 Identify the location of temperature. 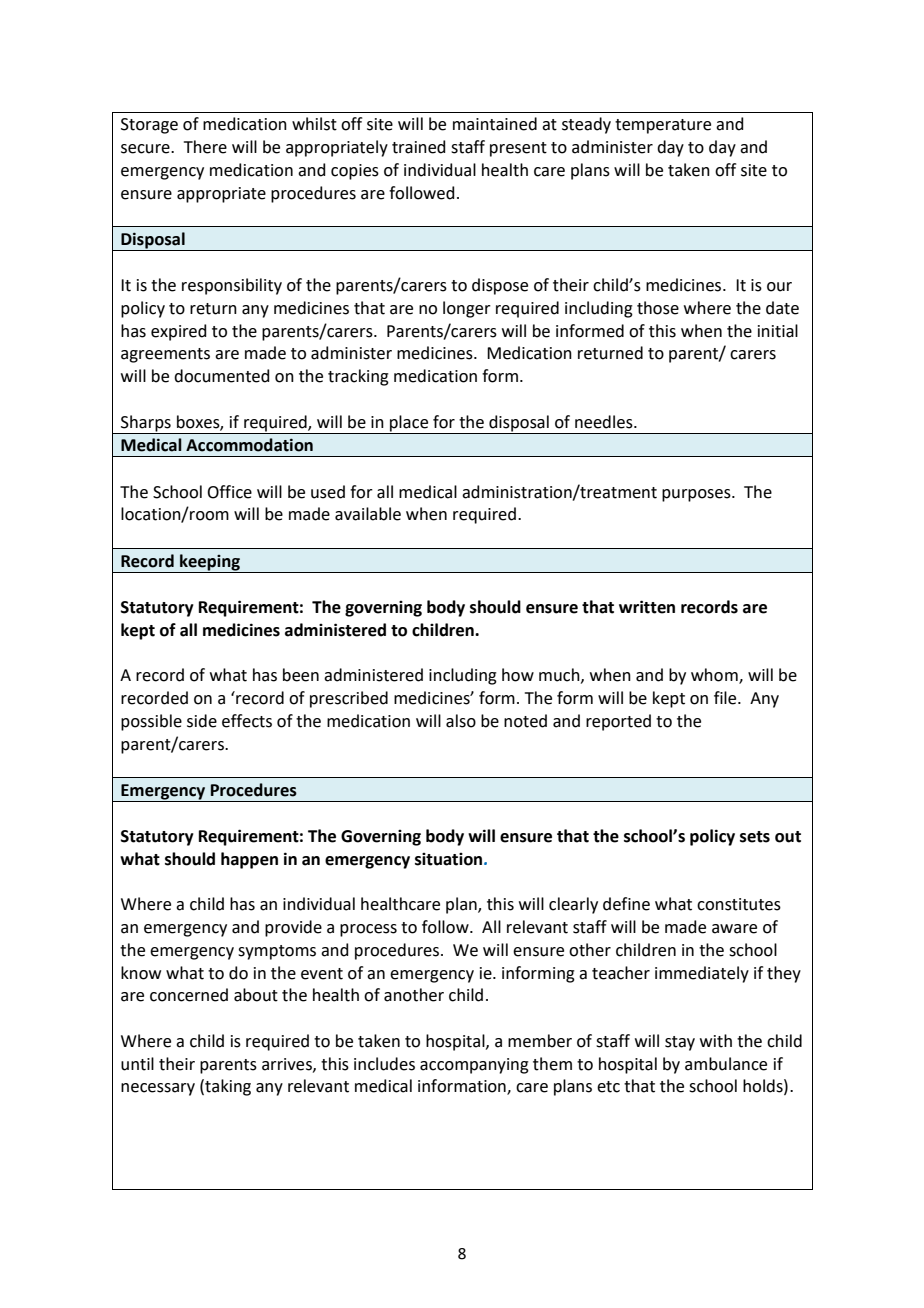
(663, 126).
